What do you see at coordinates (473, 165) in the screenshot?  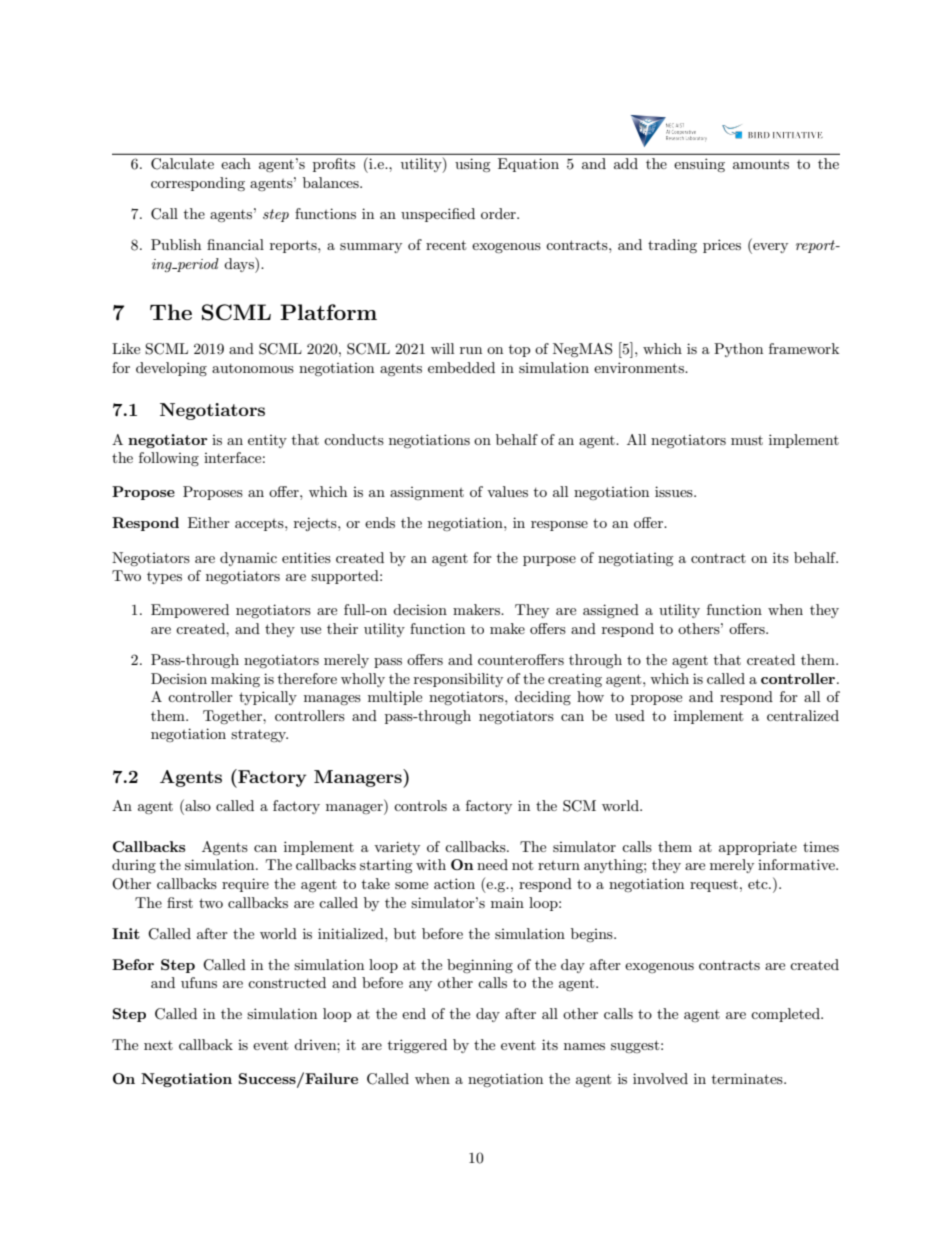 I see `using` at bounding box center [473, 165].
